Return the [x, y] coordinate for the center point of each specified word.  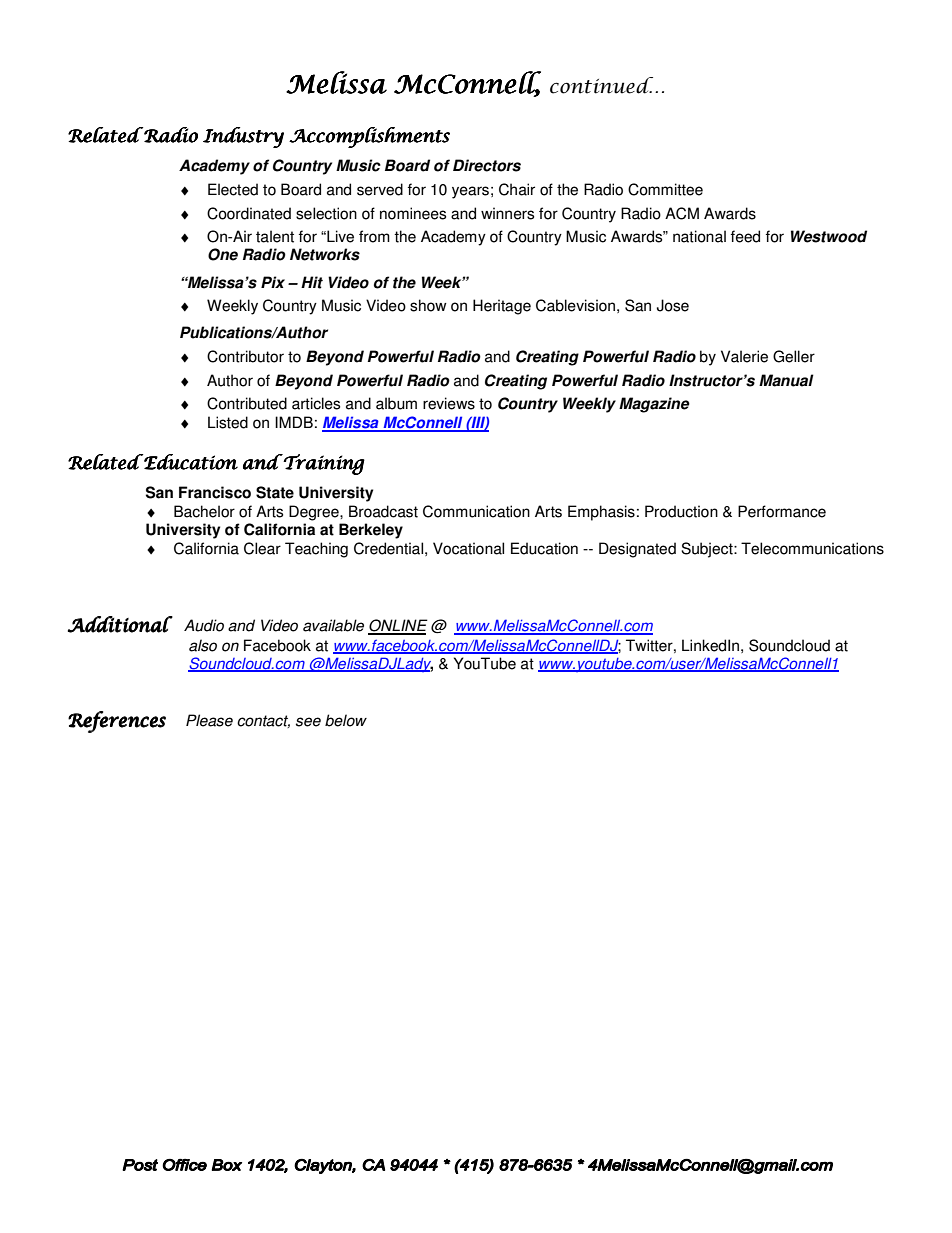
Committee [665, 189]
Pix [273, 282]
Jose [673, 305]
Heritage [502, 307]
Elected [233, 189]
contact [263, 721]
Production [681, 511]
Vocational [468, 548]
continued [603, 85]
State [275, 492]
